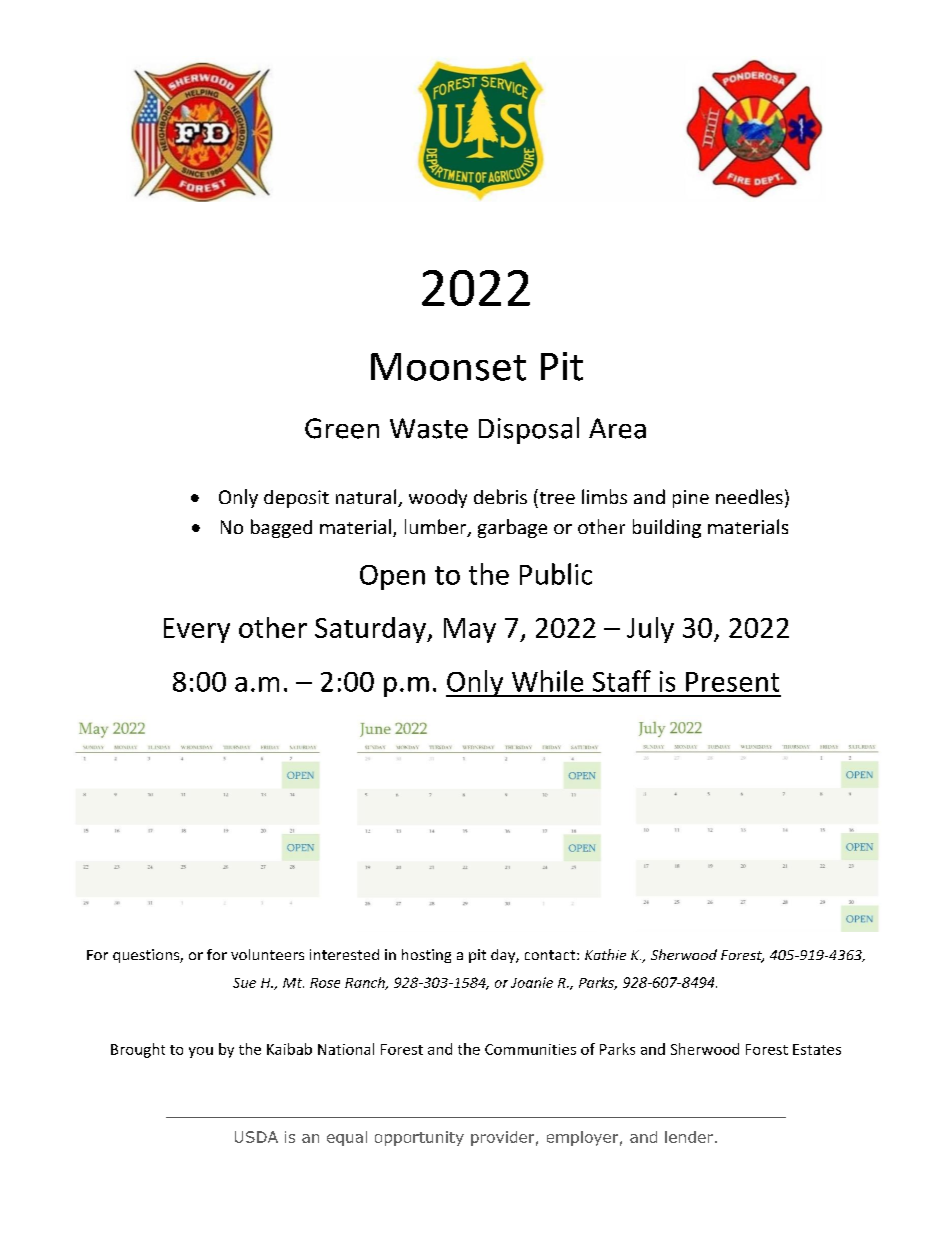 This document has width=952, height=1233. I want to click on Present, so click(732, 682).
